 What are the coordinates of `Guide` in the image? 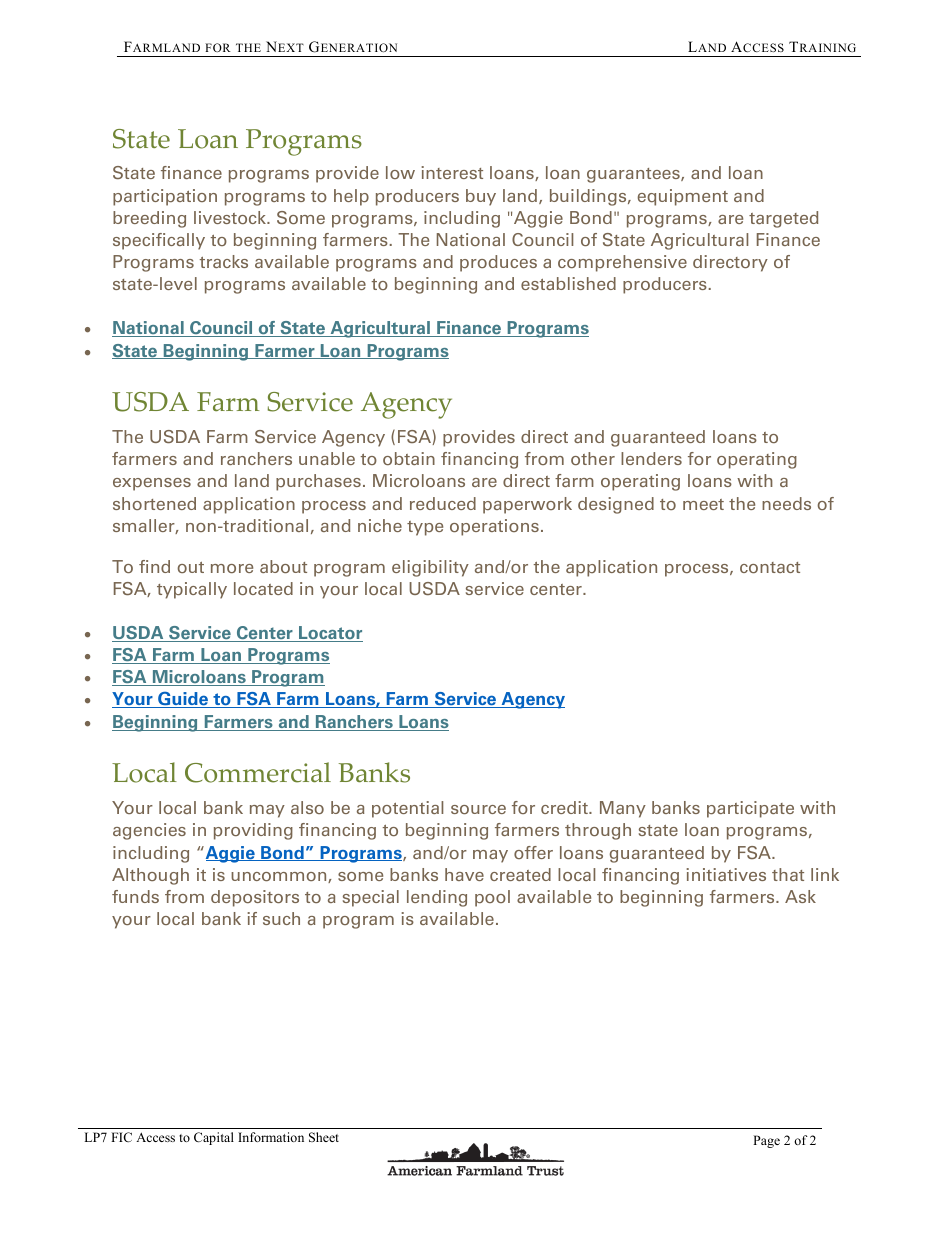 It's located at (183, 700).
